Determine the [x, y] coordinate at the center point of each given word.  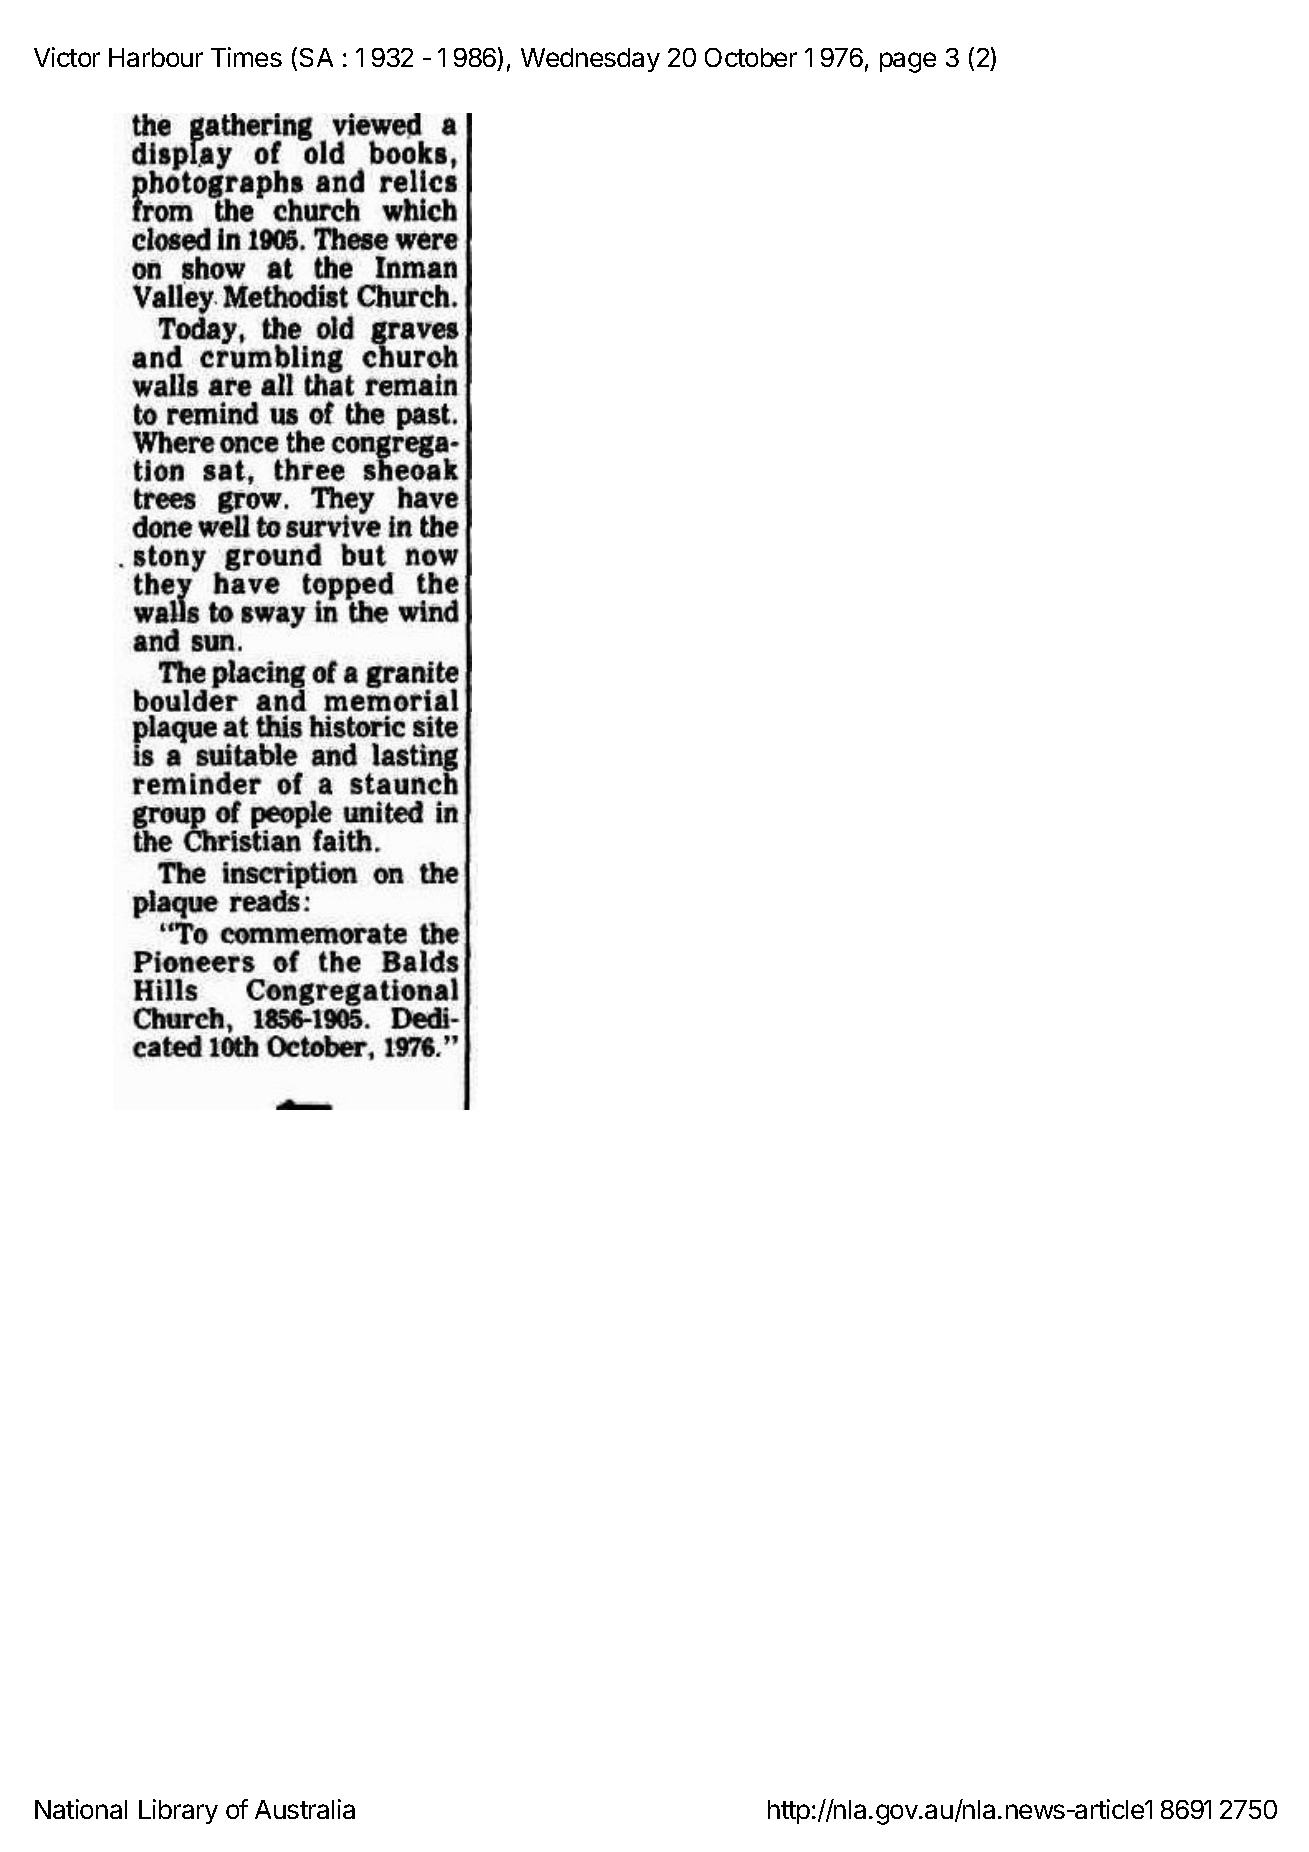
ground [273, 559]
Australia [305, 1809]
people [291, 813]
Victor [67, 57]
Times [246, 57]
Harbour [156, 57]
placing [259, 672]
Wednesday [590, 60]
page [908, 62]
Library [178, 1811]
